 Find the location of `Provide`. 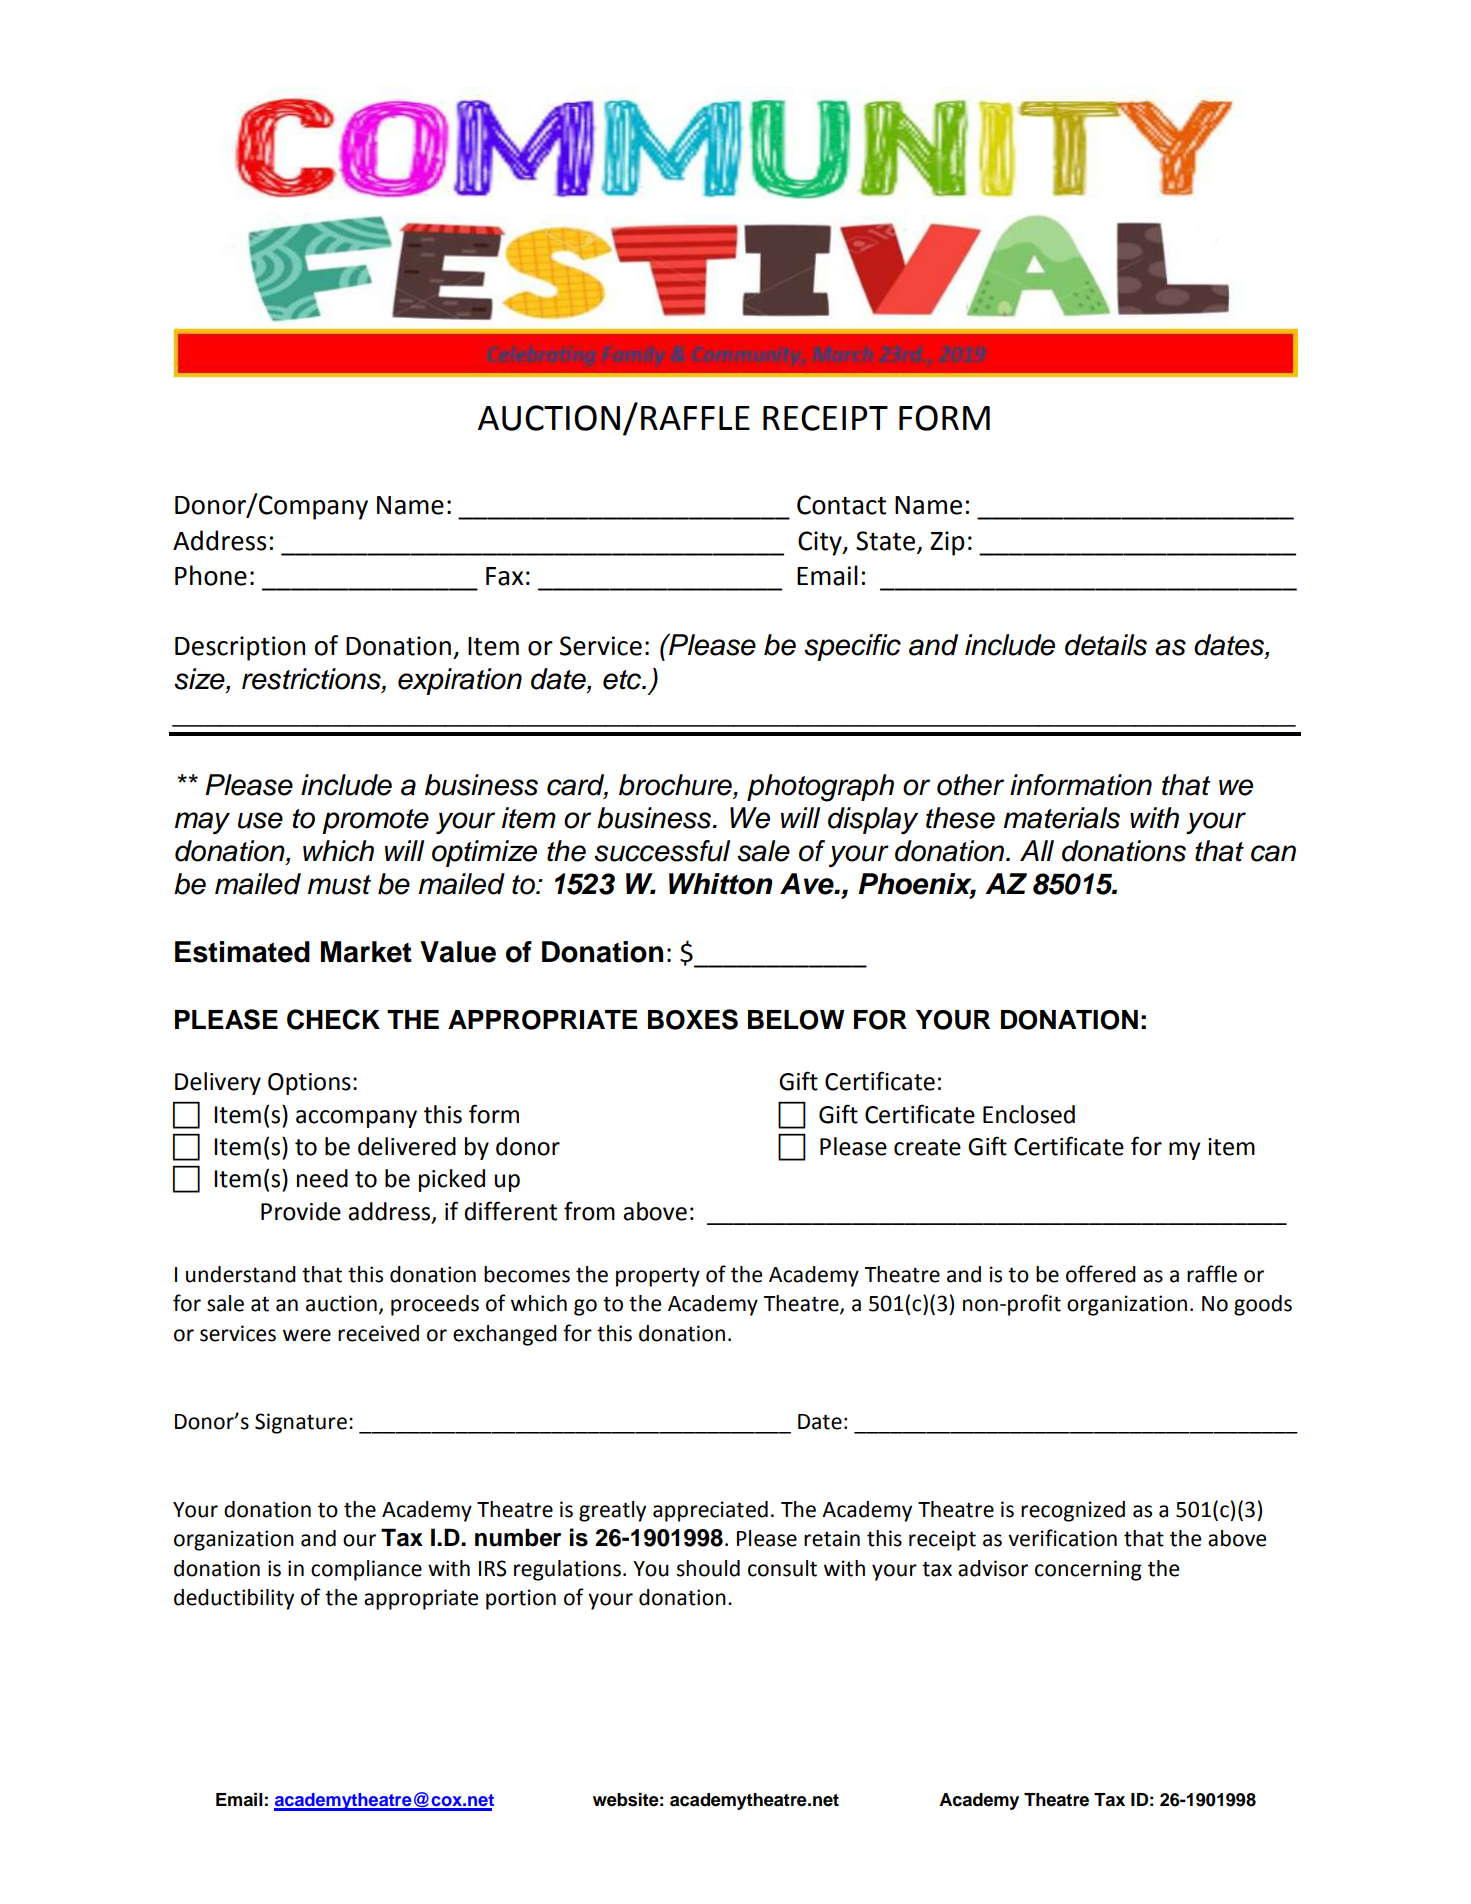

Provide is located at coordinates (301, 1211).
